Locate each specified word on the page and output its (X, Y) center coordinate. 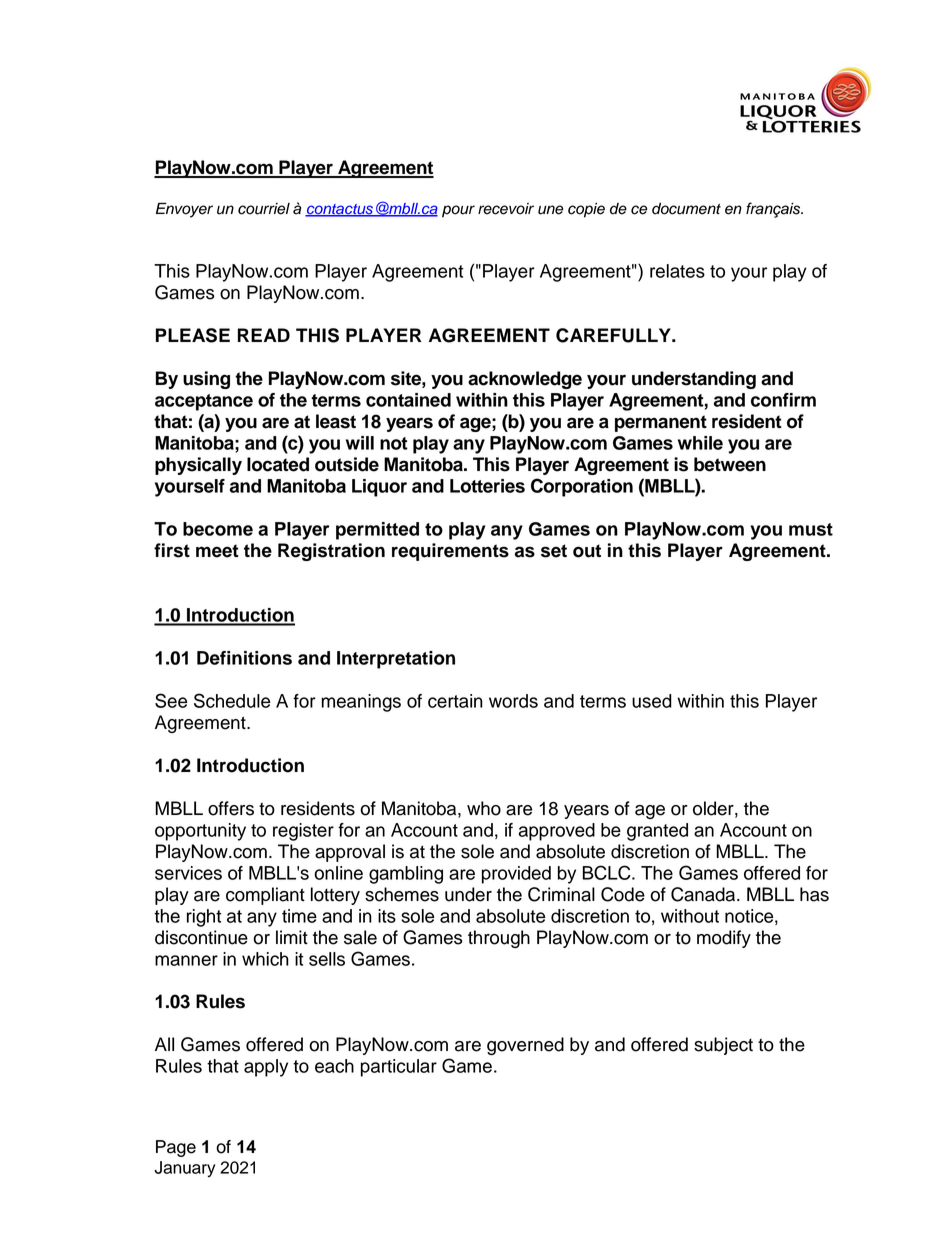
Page (176, 1148)
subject (723, 1046)
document (686, 209)
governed (525, 1046)
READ (264, 335)
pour (458, 211)
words (513, 701)
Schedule (232, 700)
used (652, 701)
